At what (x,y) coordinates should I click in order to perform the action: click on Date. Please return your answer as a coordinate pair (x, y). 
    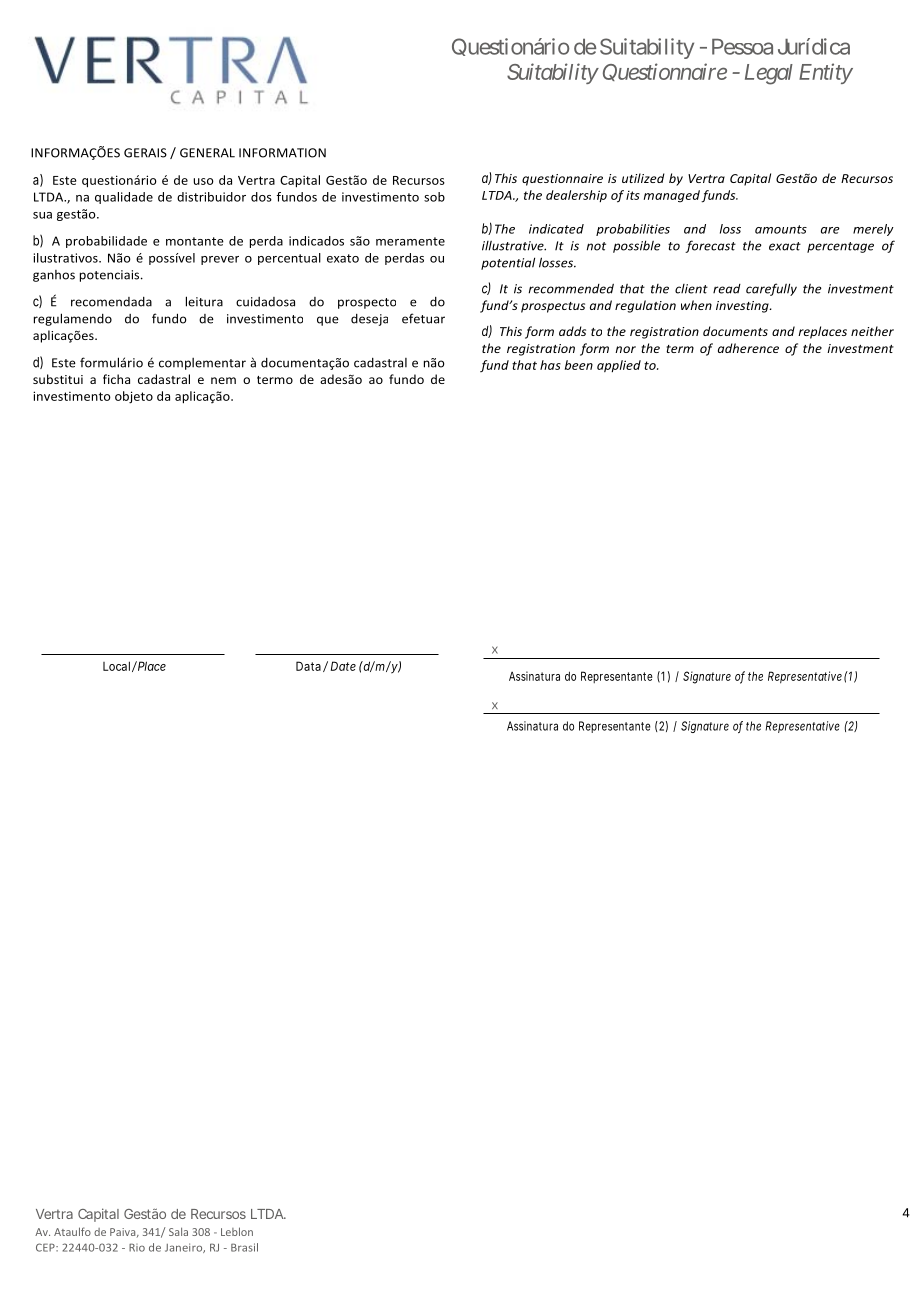
    Looking at the image, I should click on (343, 666).
